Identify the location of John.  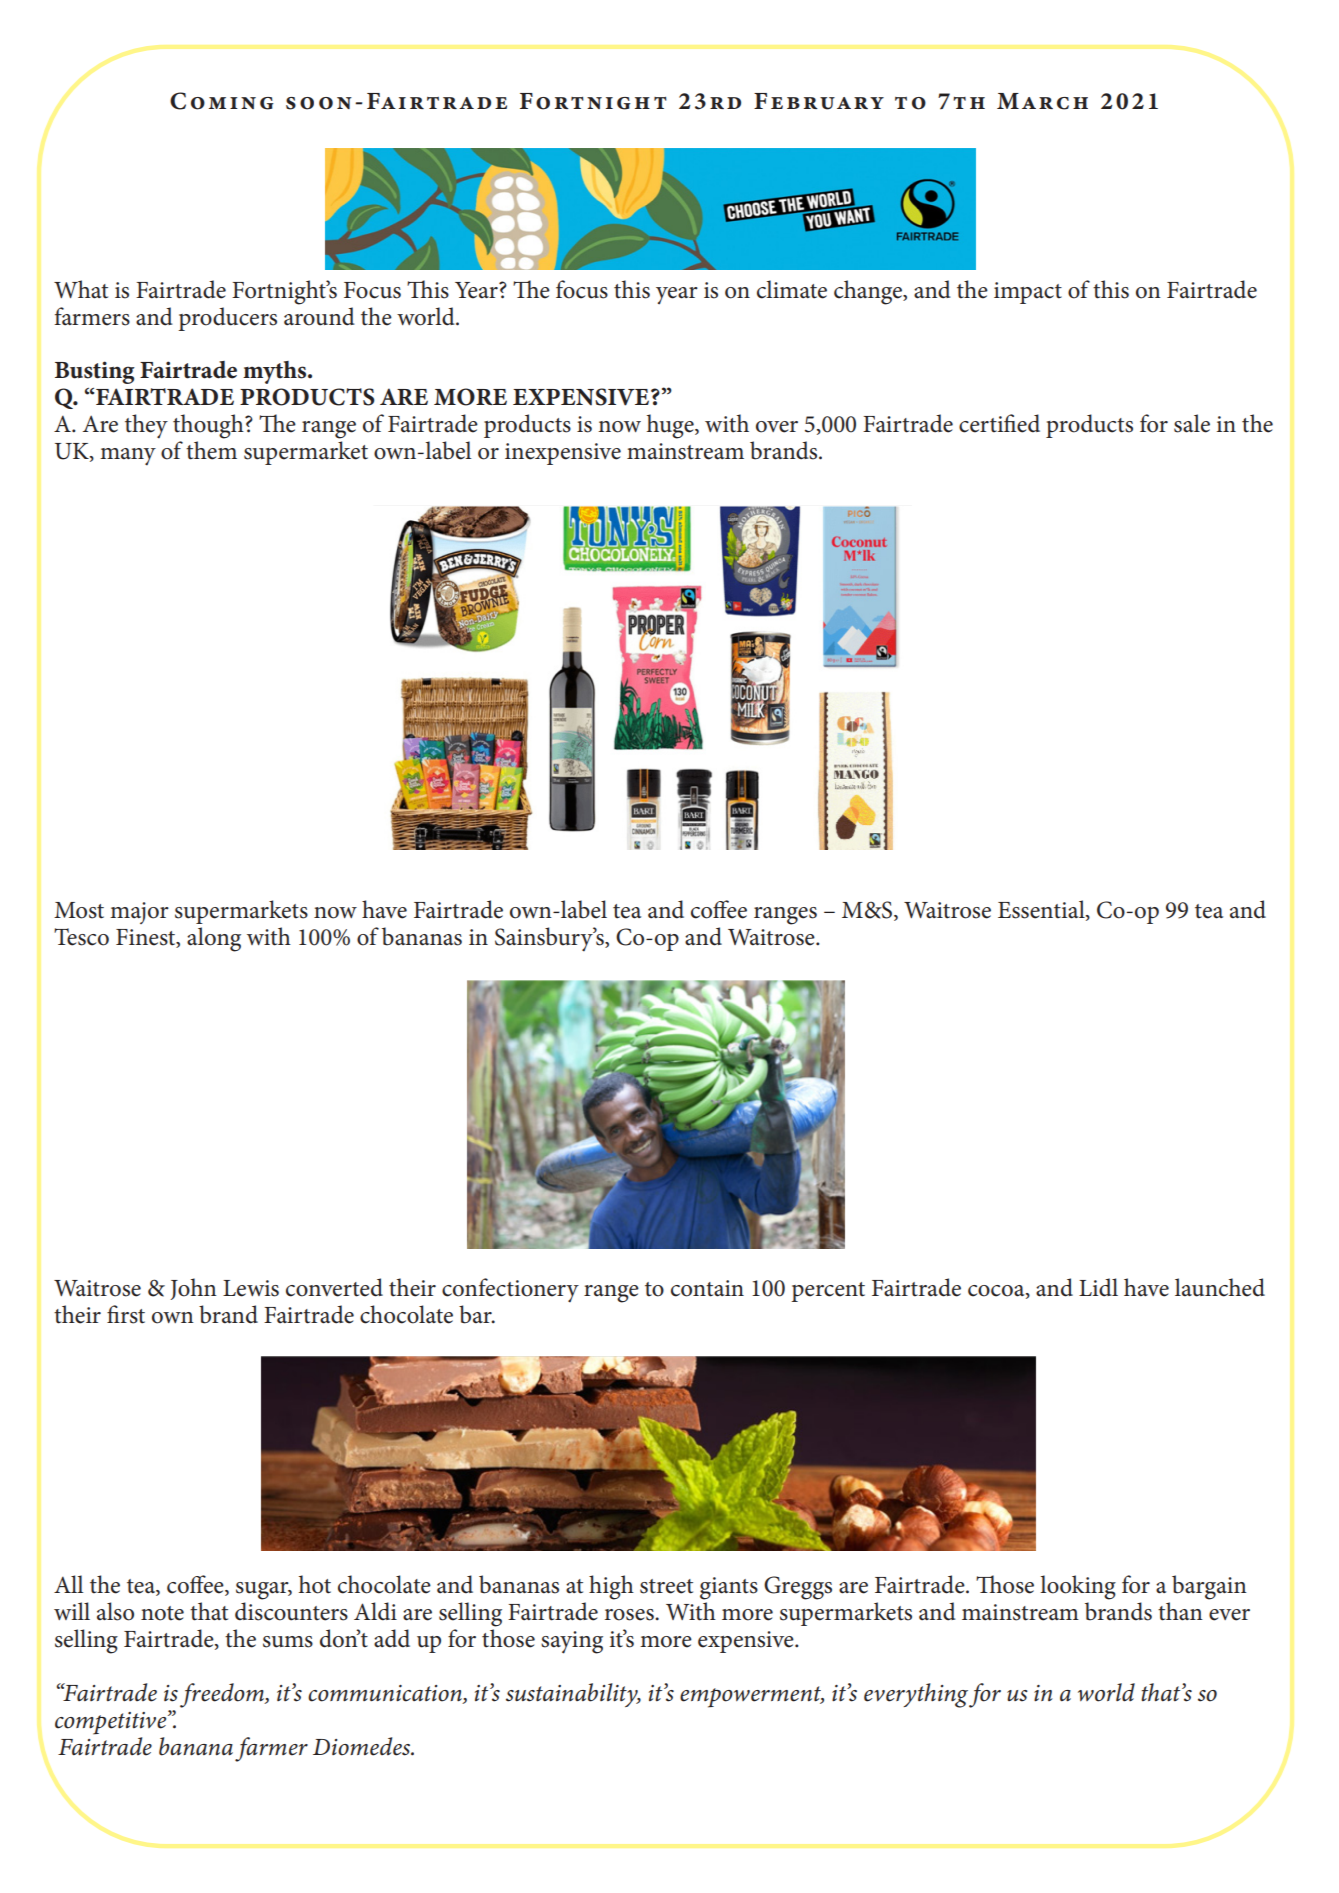
(193, 1289).
